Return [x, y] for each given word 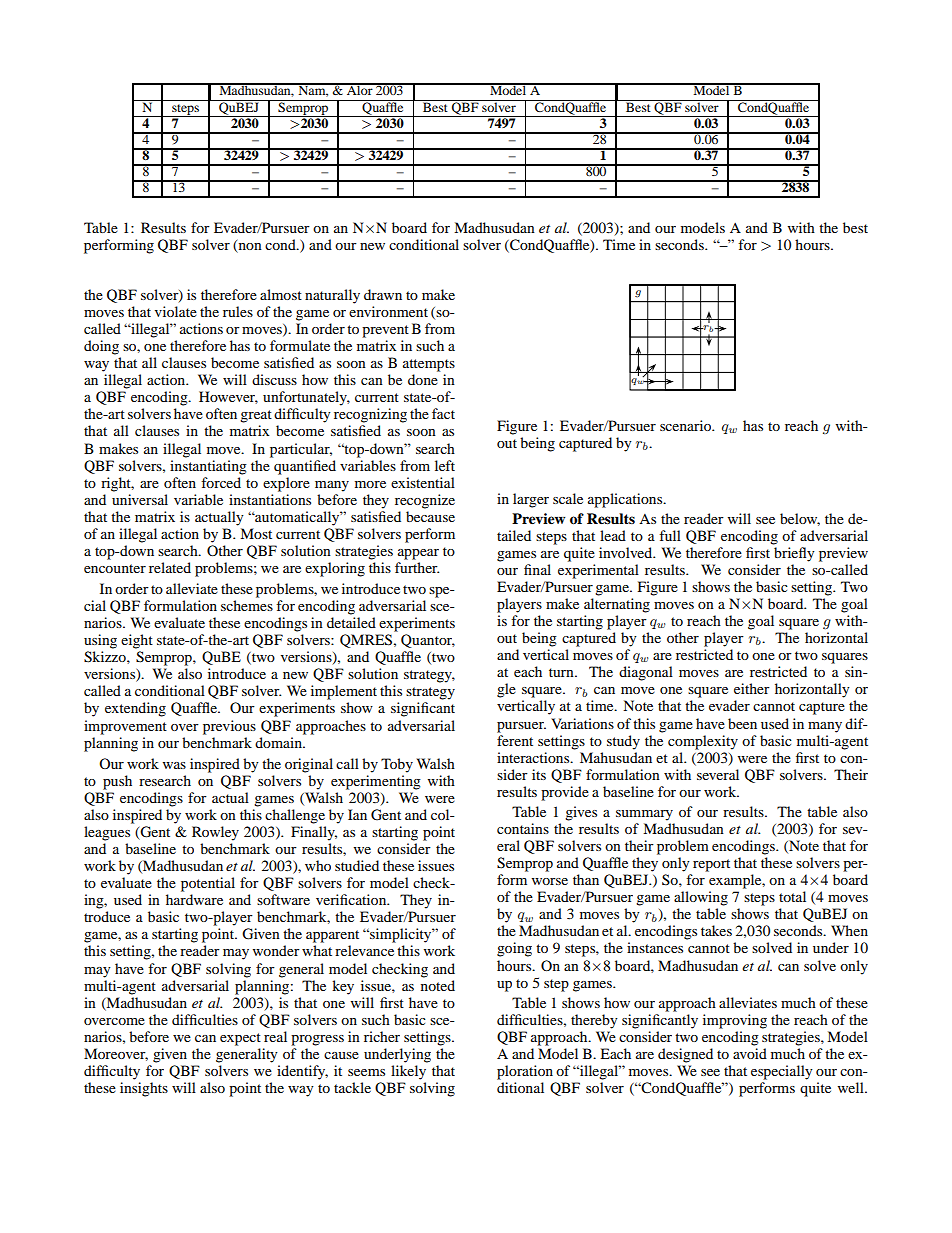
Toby [397, 765]
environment [388, 311]
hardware [194, 899]
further [417, 567]
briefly [794, 554]
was [174, 765]
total [792, 896]
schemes [247, 605]
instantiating [208, 467]
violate [176, 311]
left [445, 465]
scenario [686, 425]
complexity [703, 742]
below [800, 519]
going [514, 949]
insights [144, 1089]
